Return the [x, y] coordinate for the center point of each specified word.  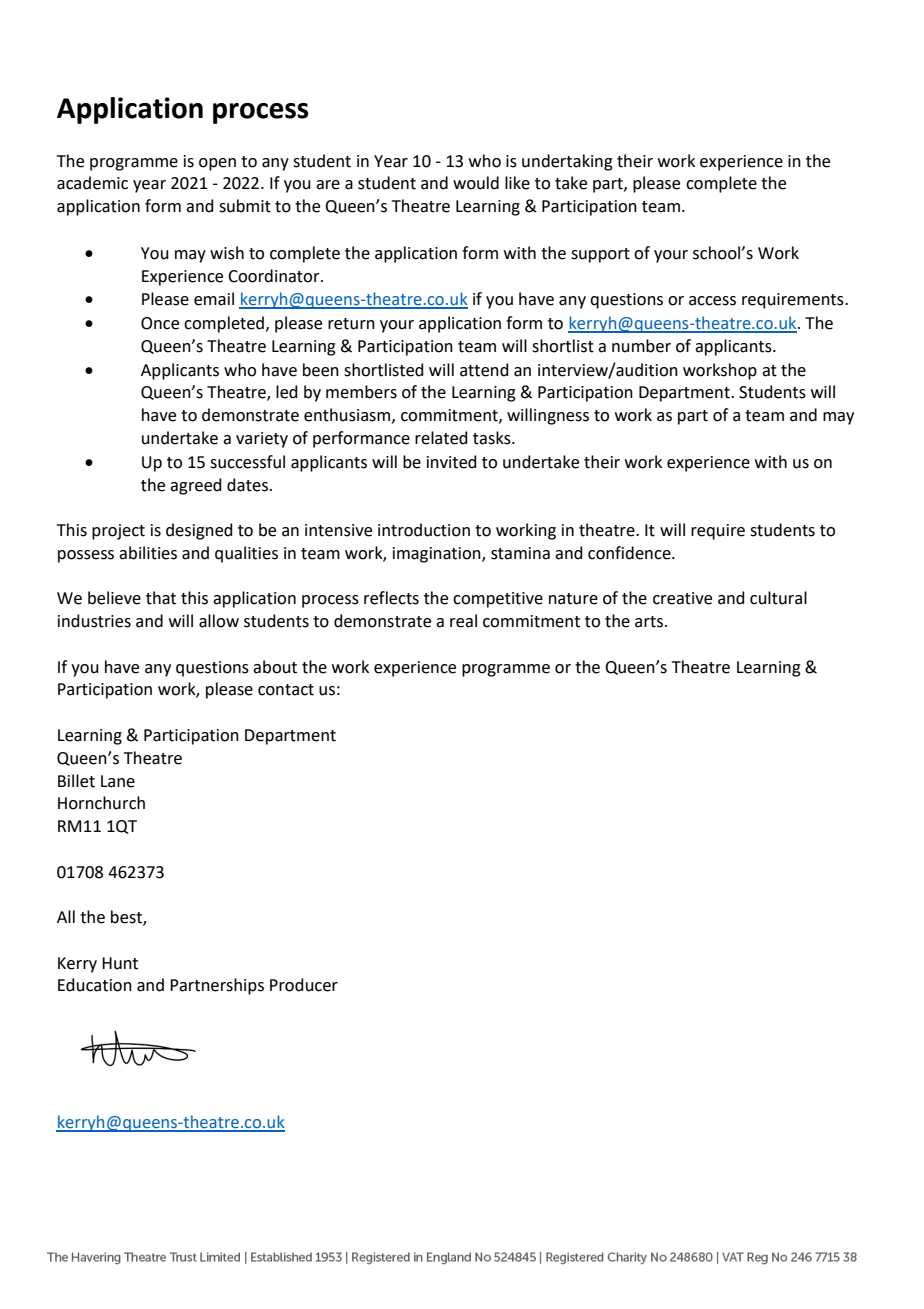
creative [682, 598]
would [476, 183]
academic [92, 183]
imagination [438, 555]
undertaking [567, 162]
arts [649, 622]
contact [286, 690]
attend [484, 370]
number [641, 346]
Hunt [120, 963]
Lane [118, 781]
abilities [148, 553]
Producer [304, 985]
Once [160, 323]
